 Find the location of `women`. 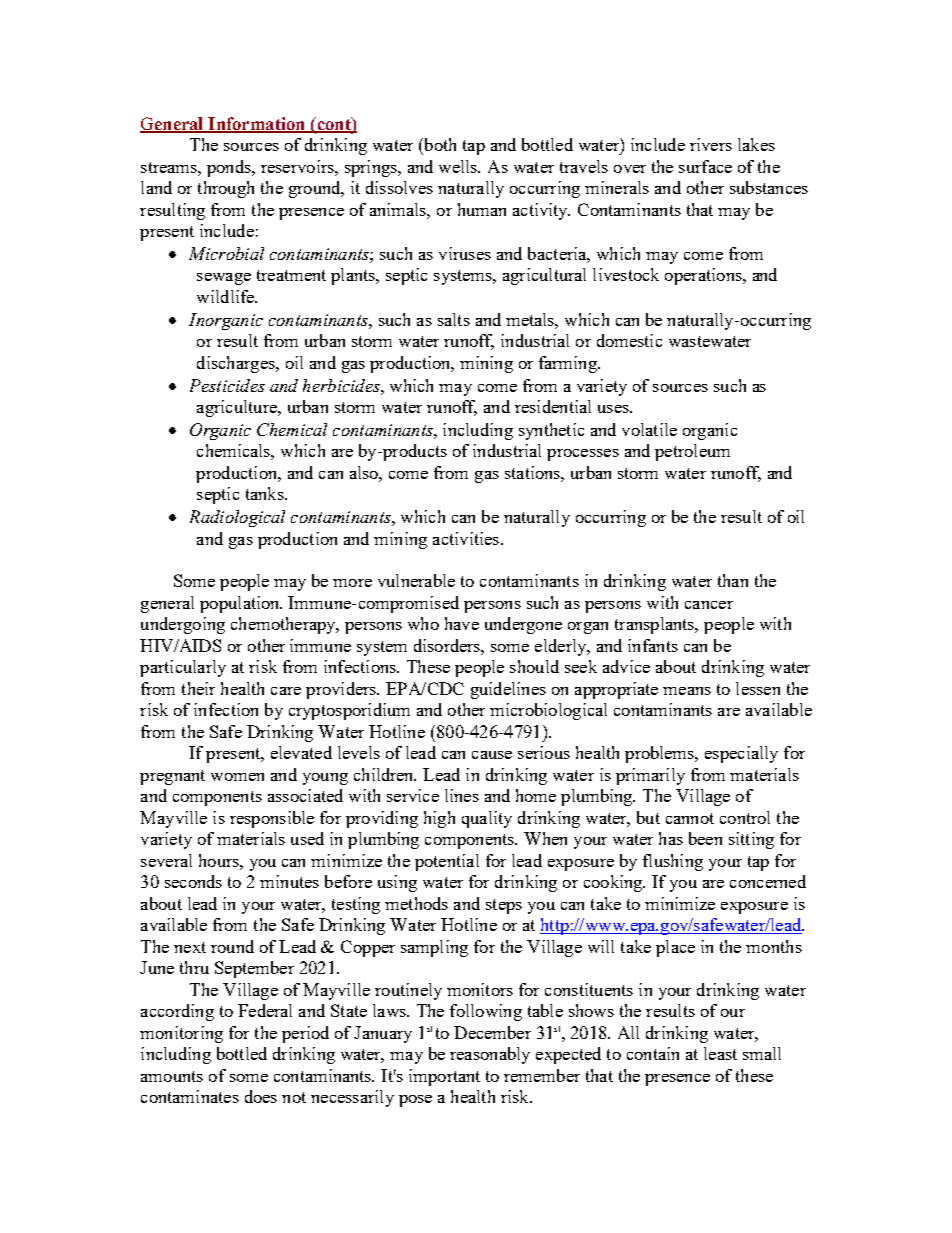

women is located at coordinates (237, 777).
